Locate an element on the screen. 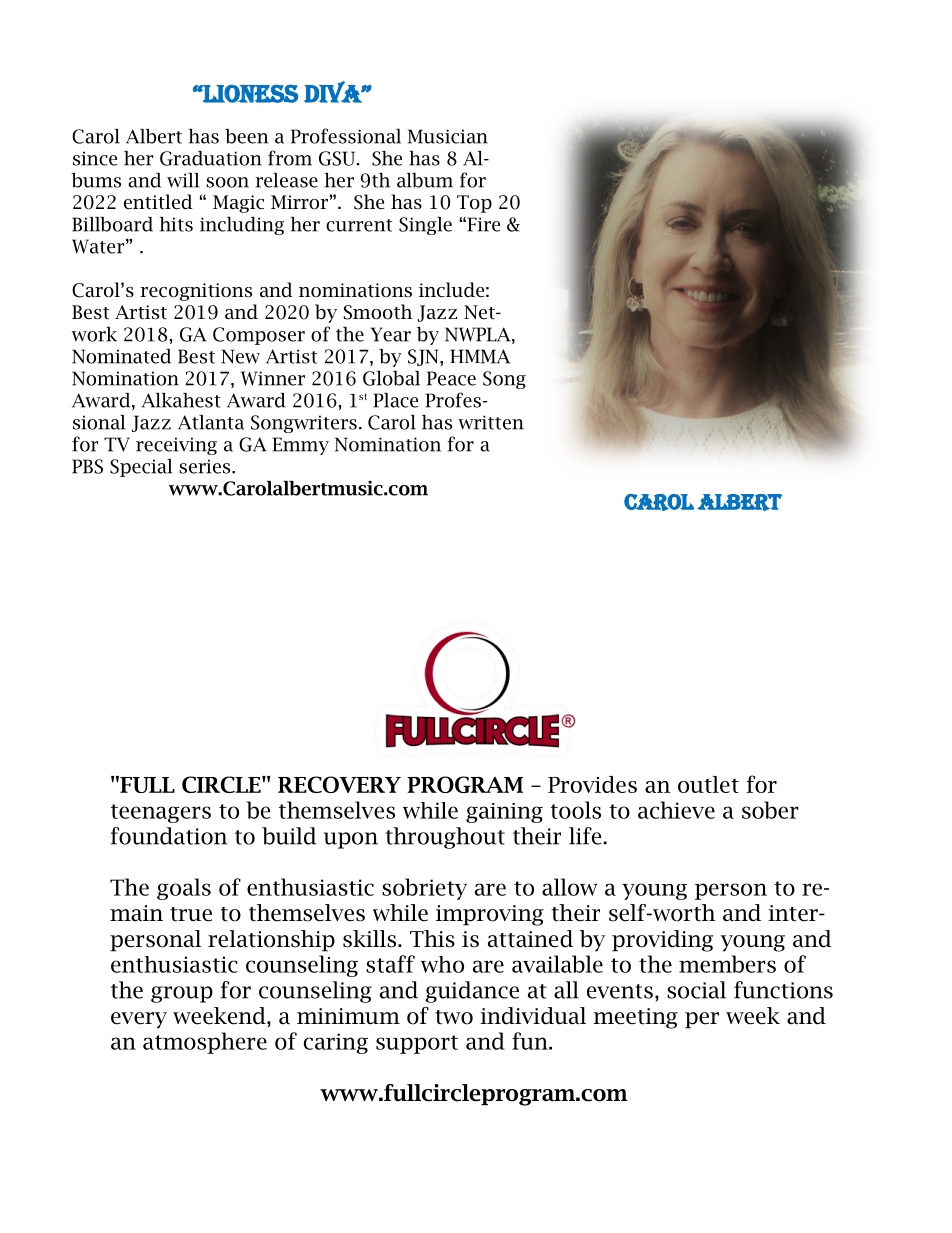  outlet is located at coordinates (708, 784).
